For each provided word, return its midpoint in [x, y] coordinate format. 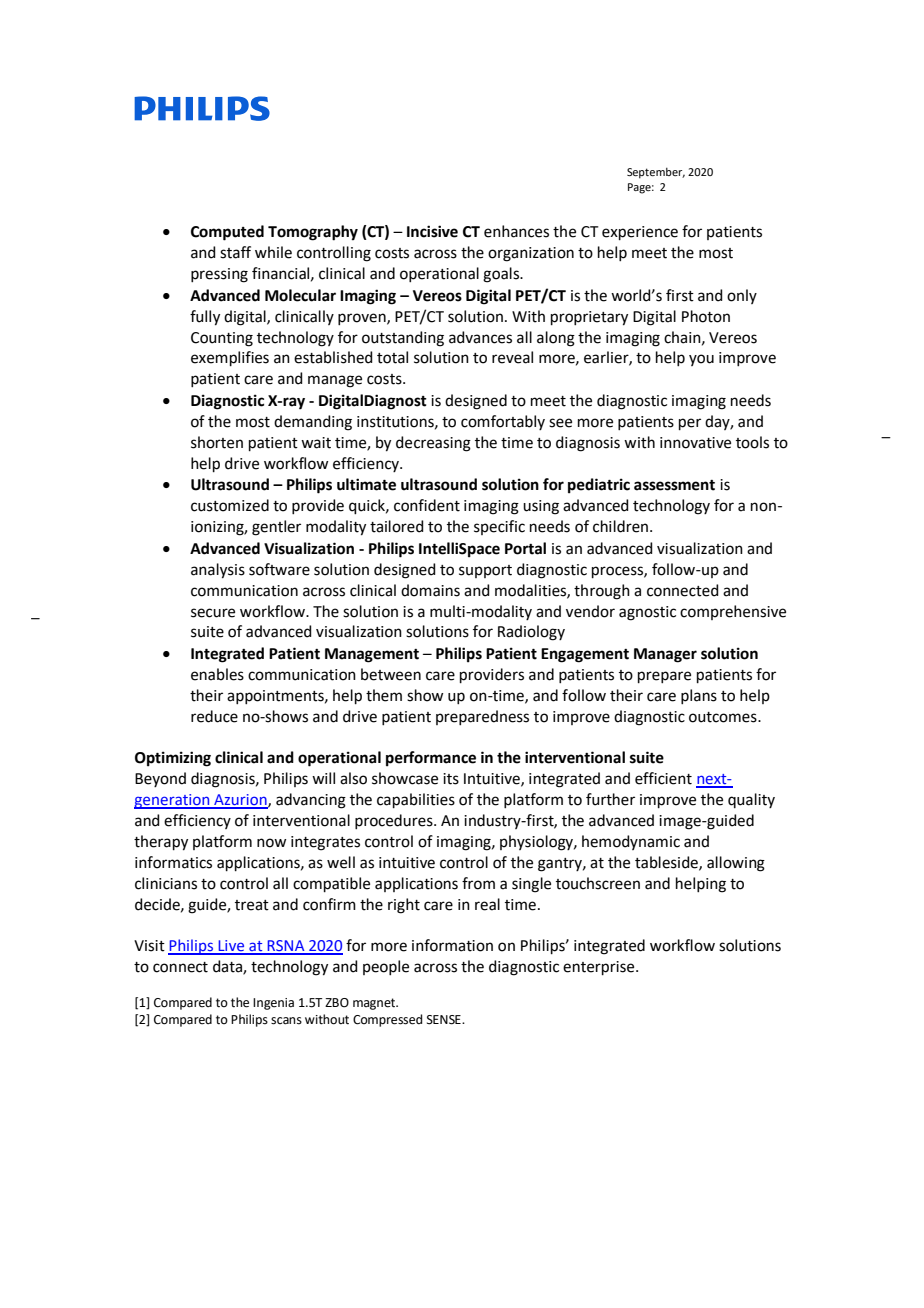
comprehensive [733, 612]
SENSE [445, 1020]
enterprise [600, 968]
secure [213, 613]
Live [232, 947]
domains [430, 590]
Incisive [432, 231]
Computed [227, 233]
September [656, 173]
